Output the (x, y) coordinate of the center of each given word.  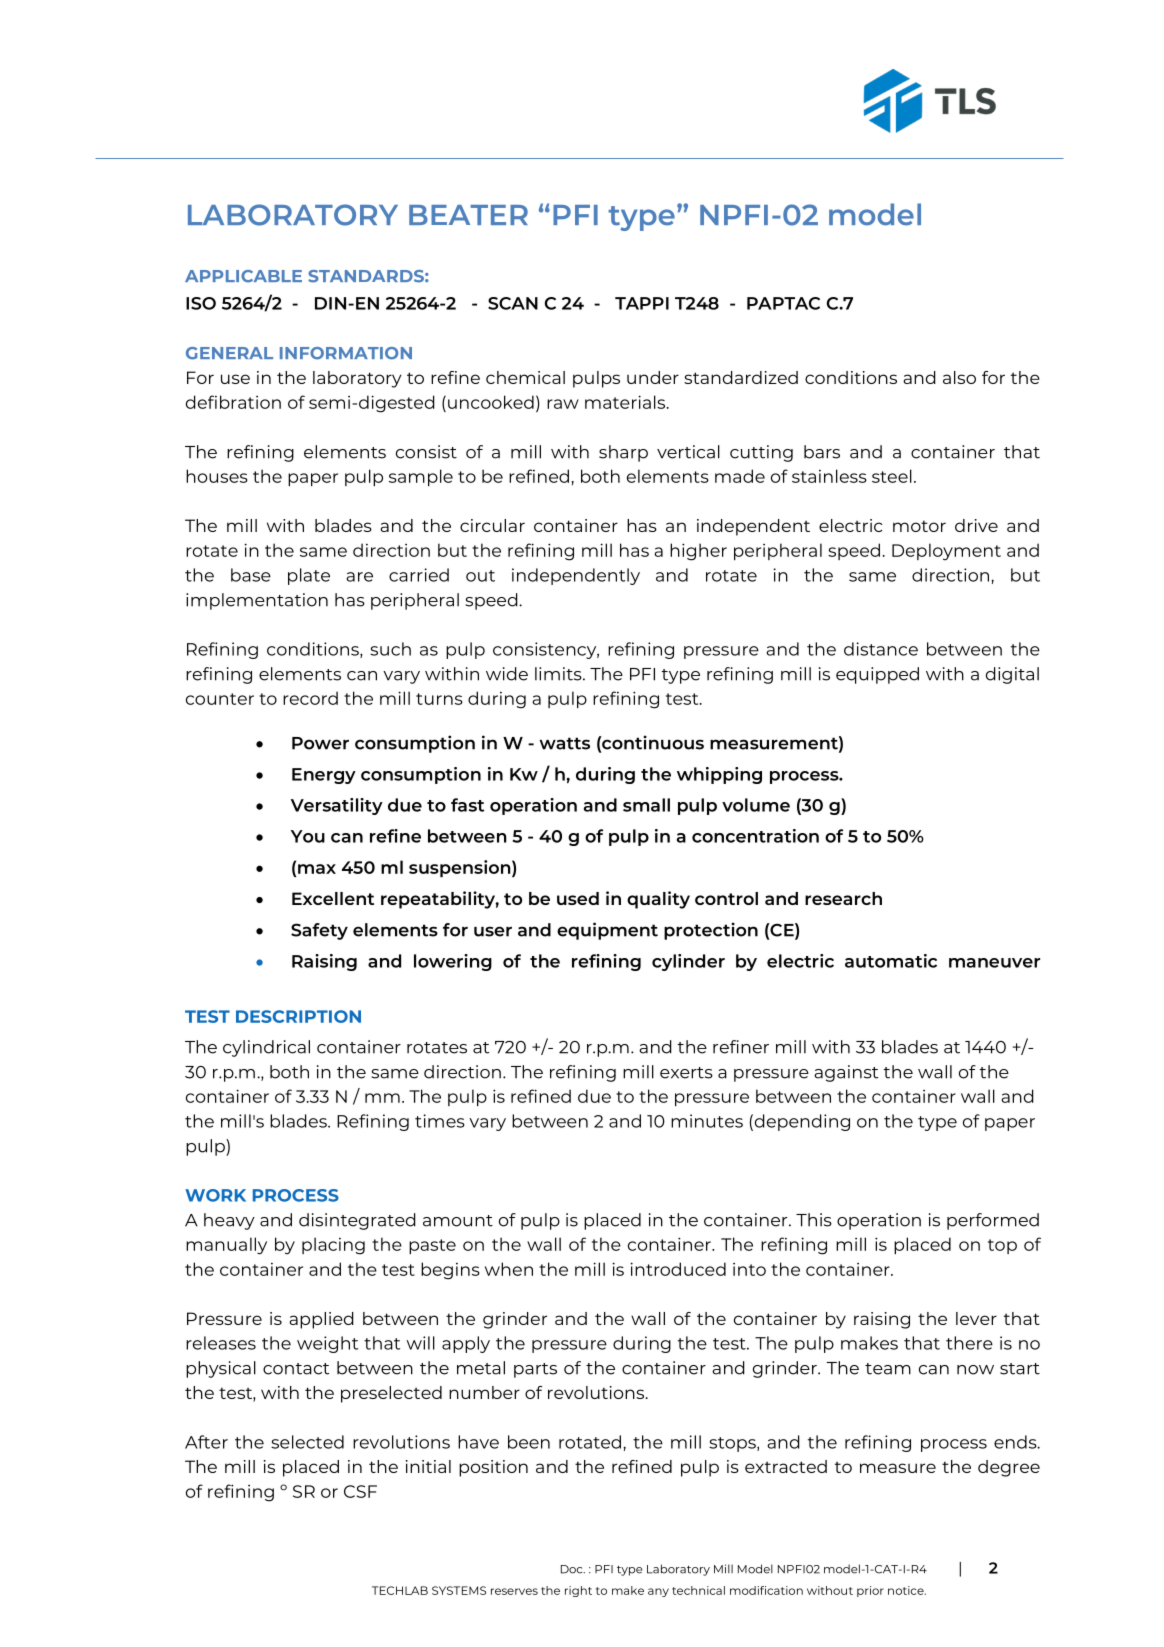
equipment (607, 931)
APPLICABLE (243, 276)
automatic (891, 961)
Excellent (333, 898)
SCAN (513, 303)
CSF (360, 1491)
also (959, 377)
